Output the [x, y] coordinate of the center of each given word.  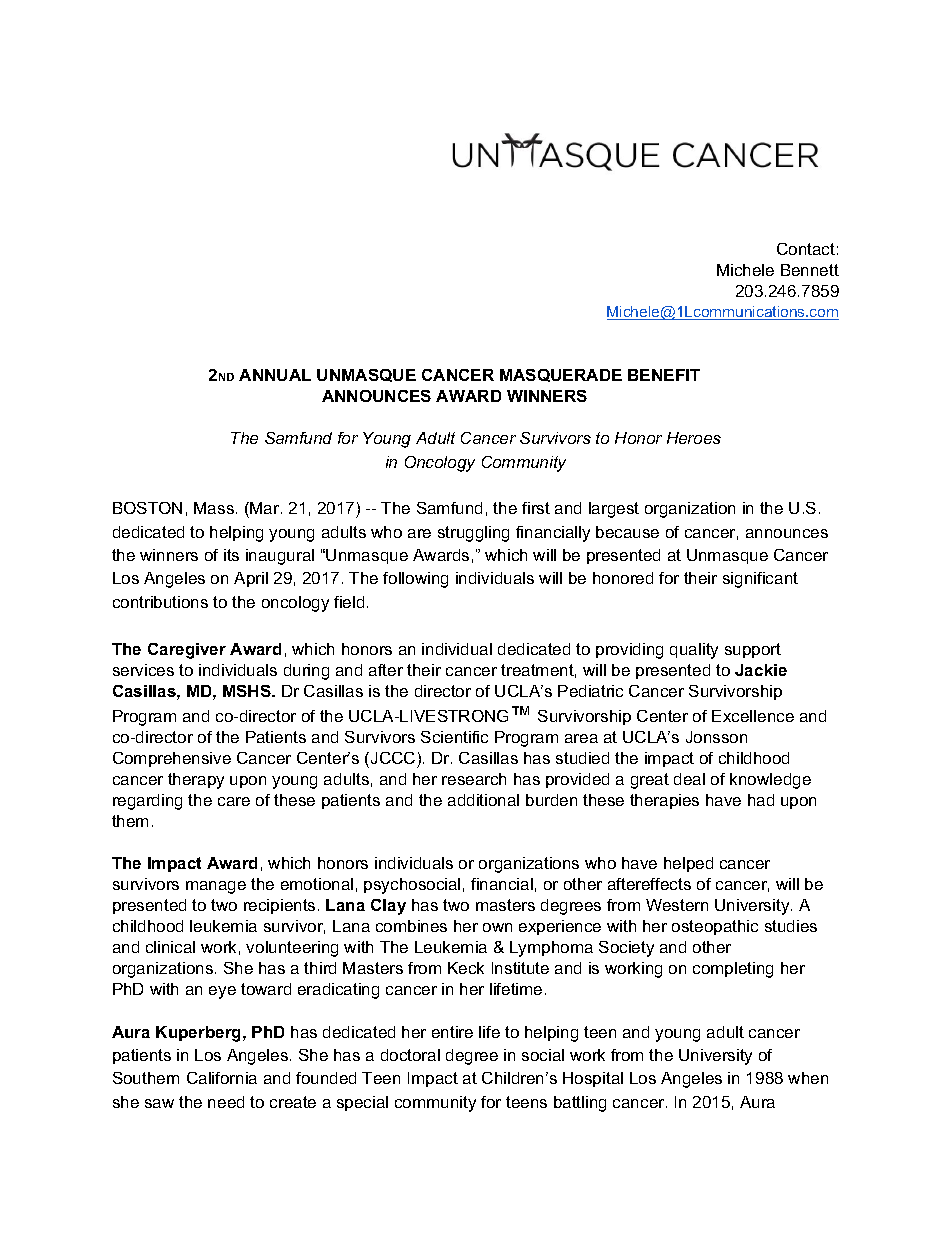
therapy [196, 781]
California [222, 1078]
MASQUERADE [561, 375]
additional [483, 800]
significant [760, 580]
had [761, 800]
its [231, 555]
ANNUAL [275, 375]
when [808, 1078]
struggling [473, 534]
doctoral [410, 1055]
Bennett [810, 270]
